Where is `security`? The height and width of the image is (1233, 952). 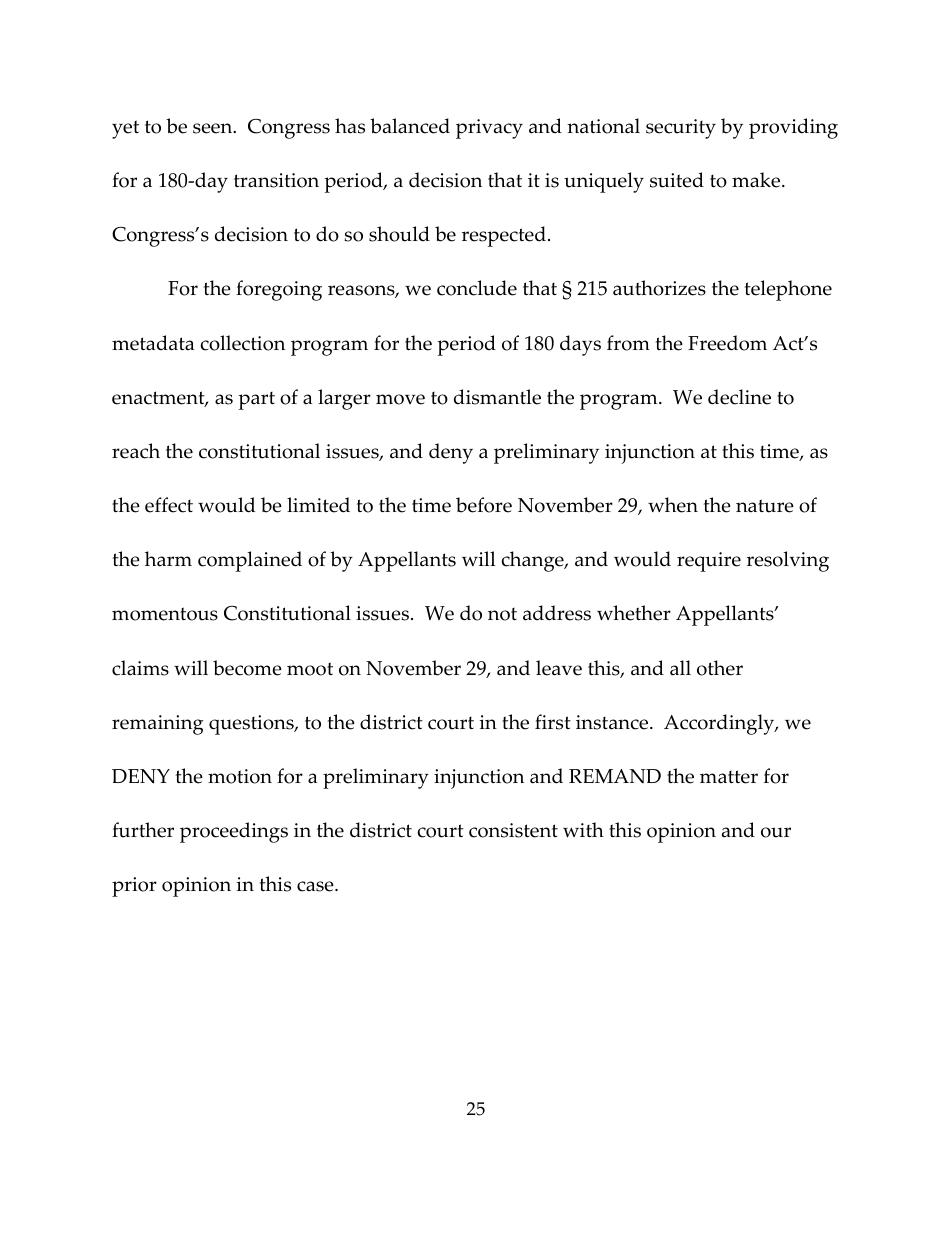
security is located at coordinates (681, 129).
